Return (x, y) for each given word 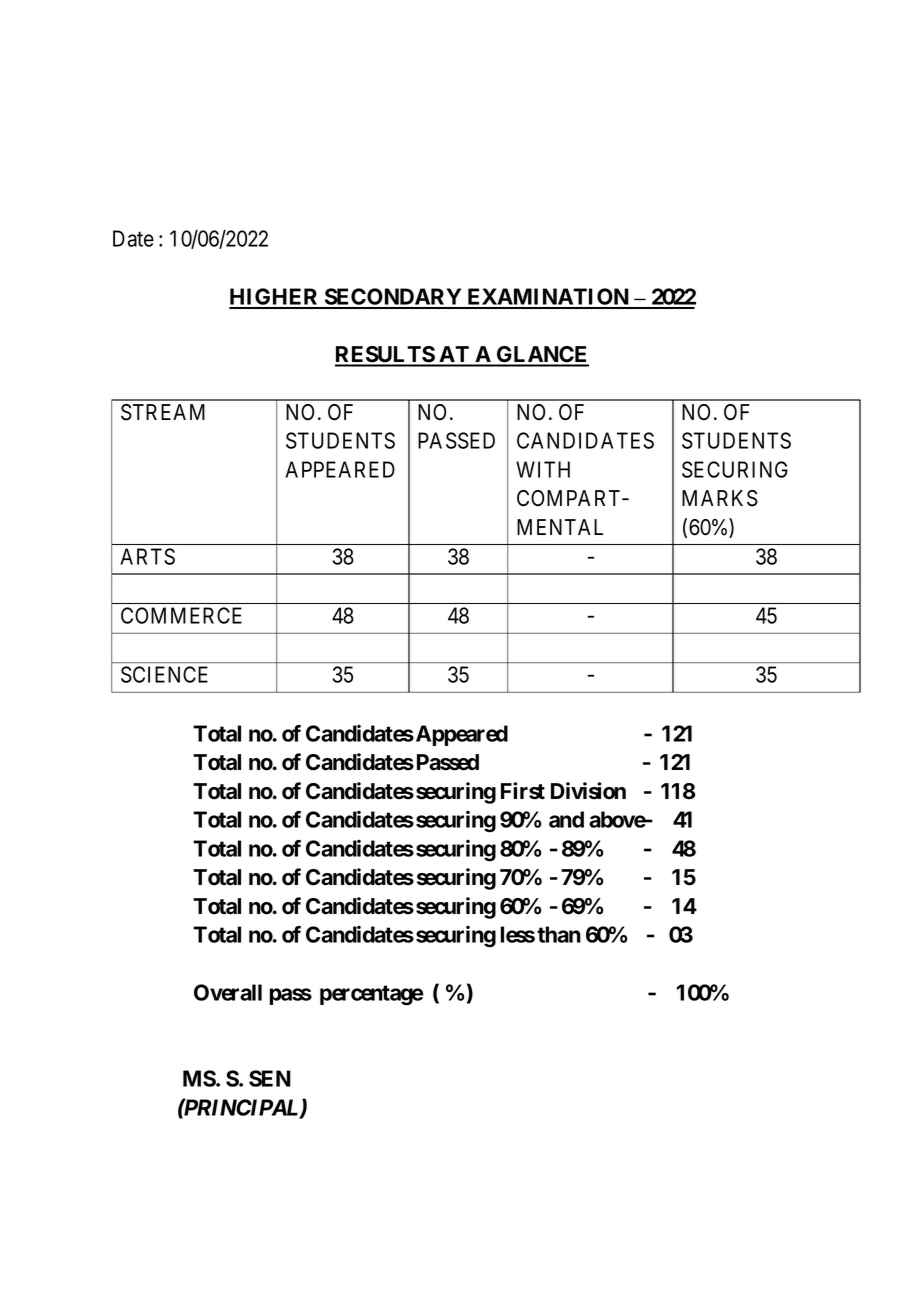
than (559, 934)
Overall (228, 992)
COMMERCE (181, 615)
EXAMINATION (548, 298)
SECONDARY (393, 298)
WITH (543, 469)
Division (588, 791)
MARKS (720, 498)
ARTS (147, 556)
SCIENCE (164, 674)
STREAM (163, 412)
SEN (270, 1078)
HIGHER (275, 298)
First (523, 791)
